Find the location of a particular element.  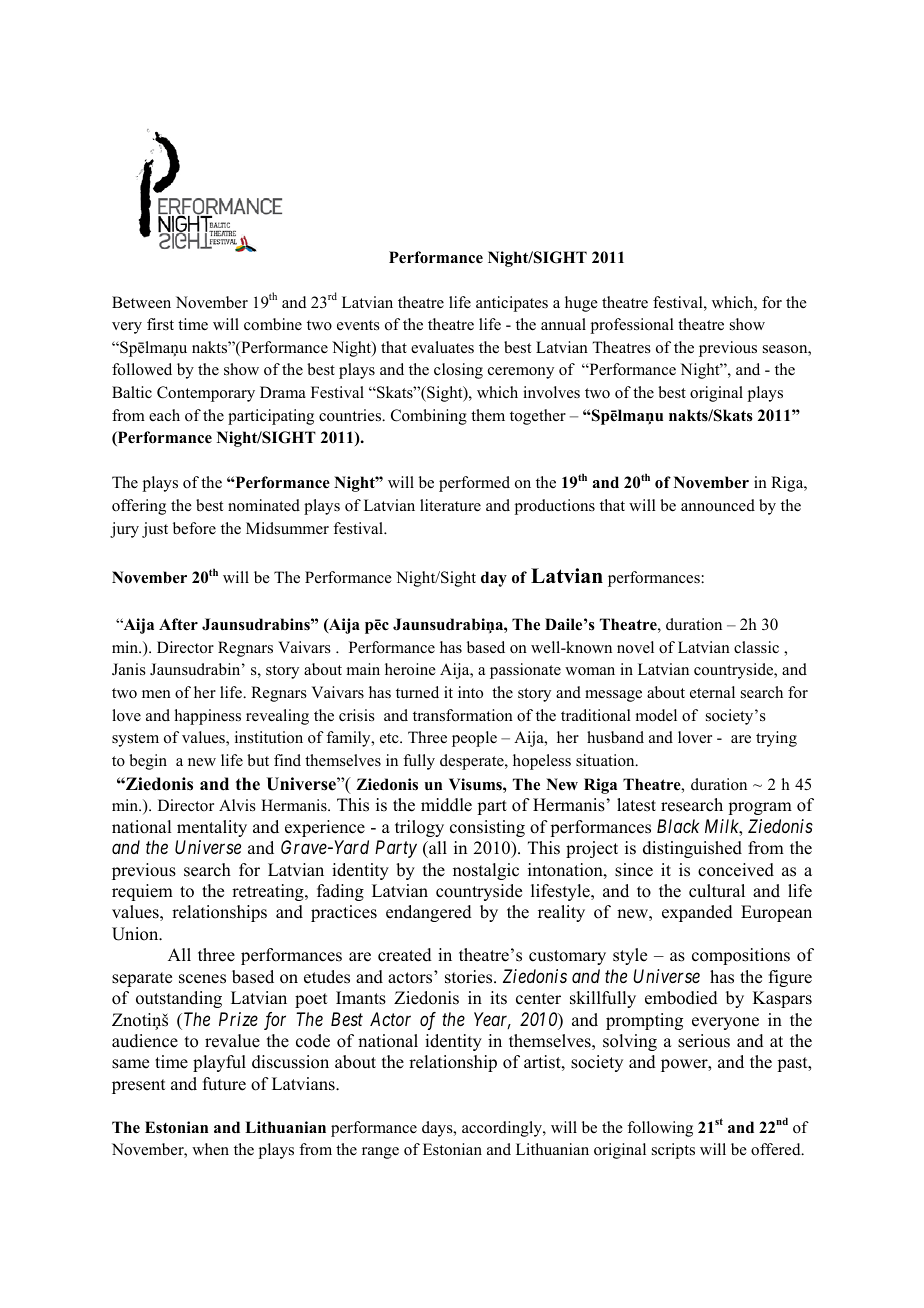

transformation is located at coordinates (463, 715).
